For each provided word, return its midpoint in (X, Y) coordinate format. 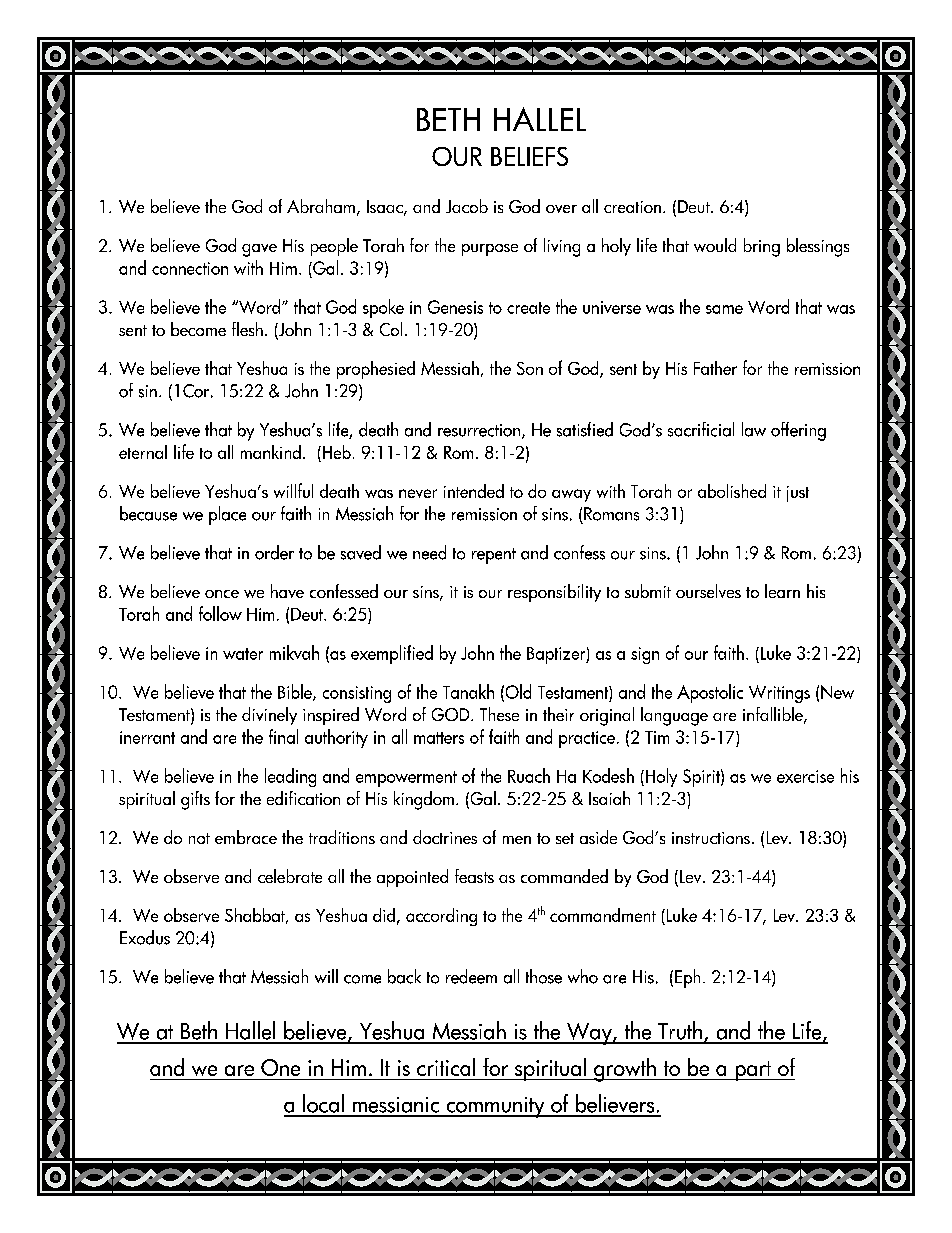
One (280, 1067)
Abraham (321, 206)
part (753, 1071)
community (495, 1107)
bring (762, 247)
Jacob (467, 206)
